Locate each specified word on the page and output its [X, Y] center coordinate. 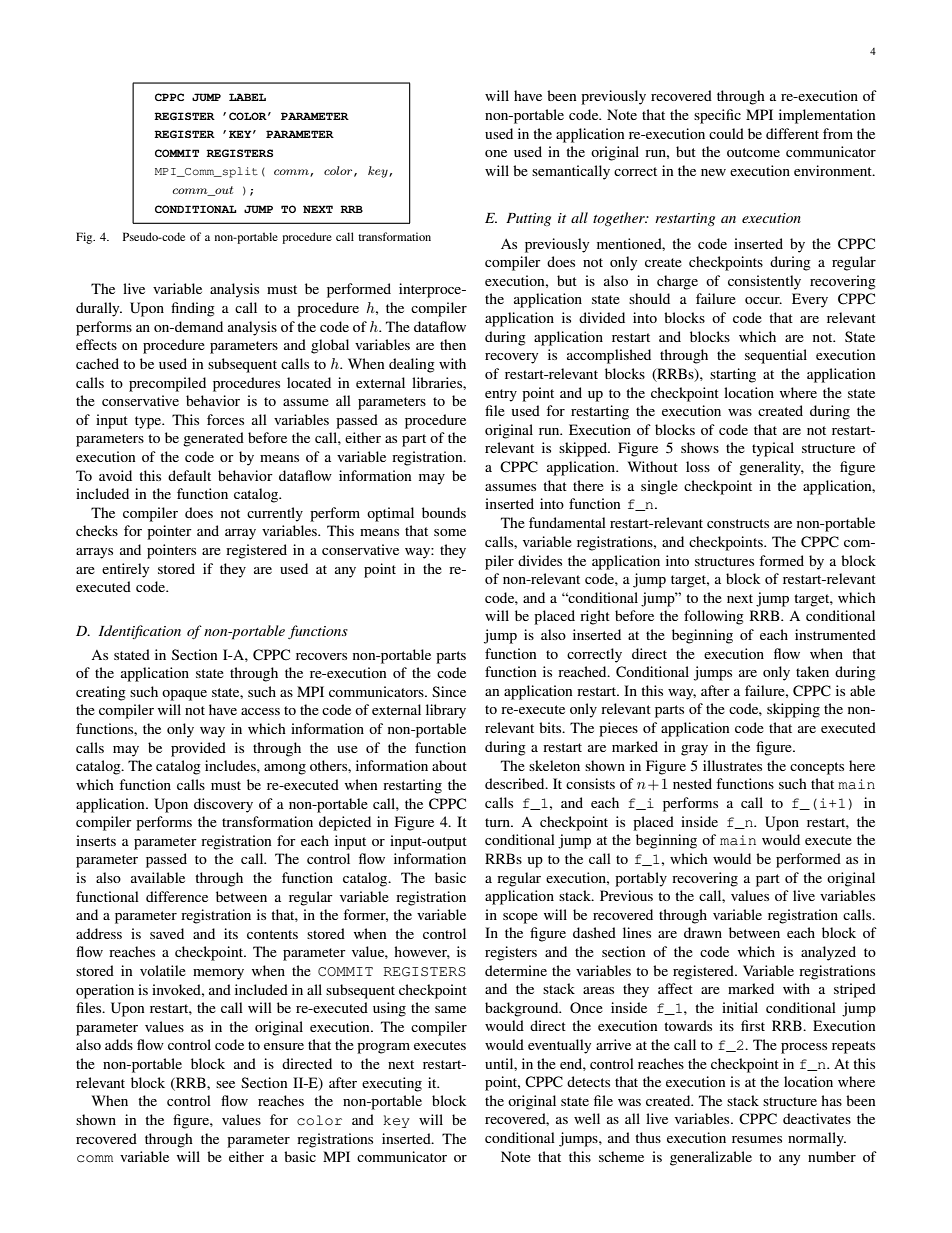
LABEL [247, 97]
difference [177, 896]
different [792, 133]
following [714, 617]
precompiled [167, 384]
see [225, 1084]
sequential [776, 356]
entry [501, 395]
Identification [140, 632]
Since [449, 691]
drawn [703, 932]
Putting [528, 219]
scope [520, 918]
